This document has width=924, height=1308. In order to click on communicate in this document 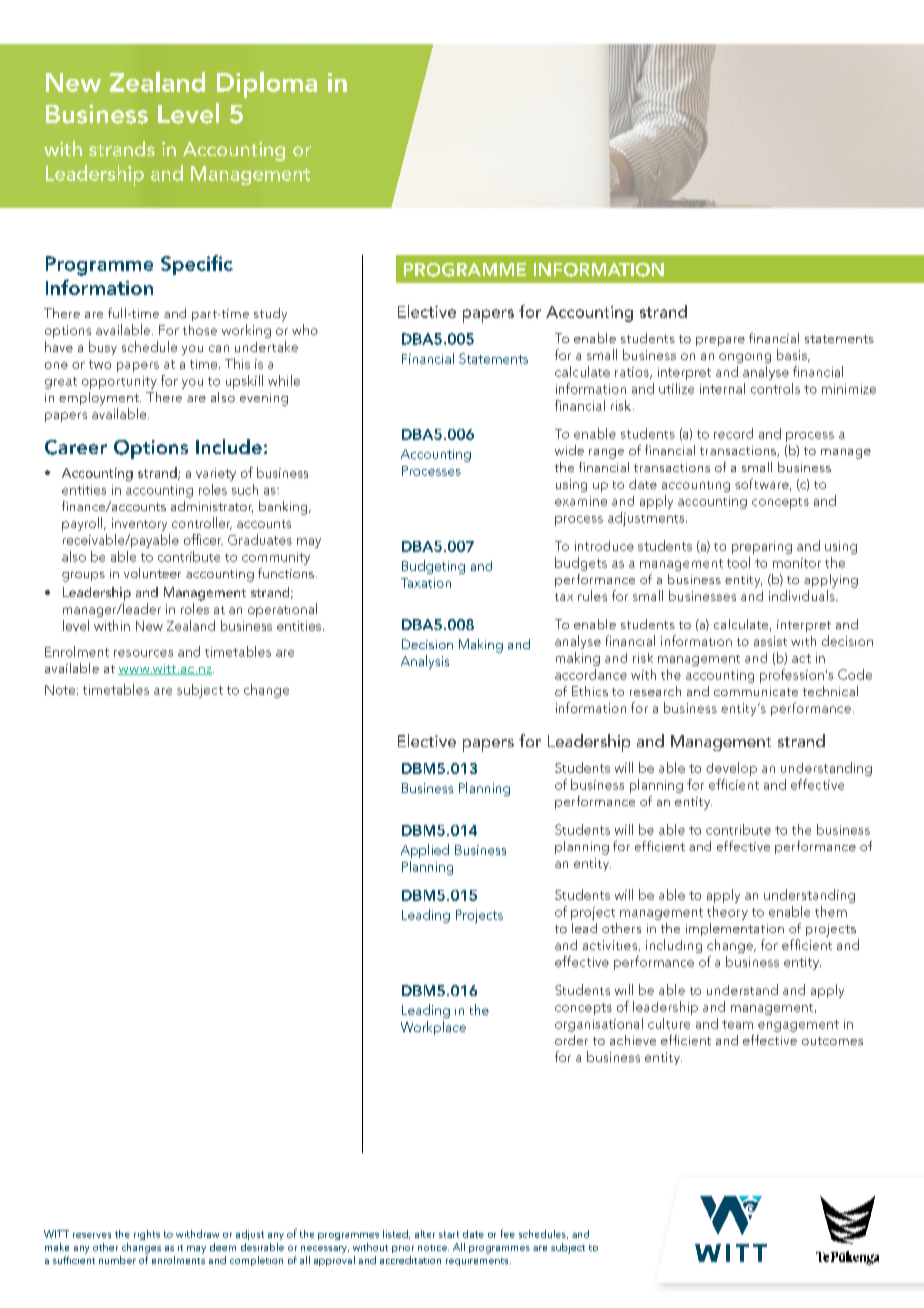, I will do `click(756, 691)`.
